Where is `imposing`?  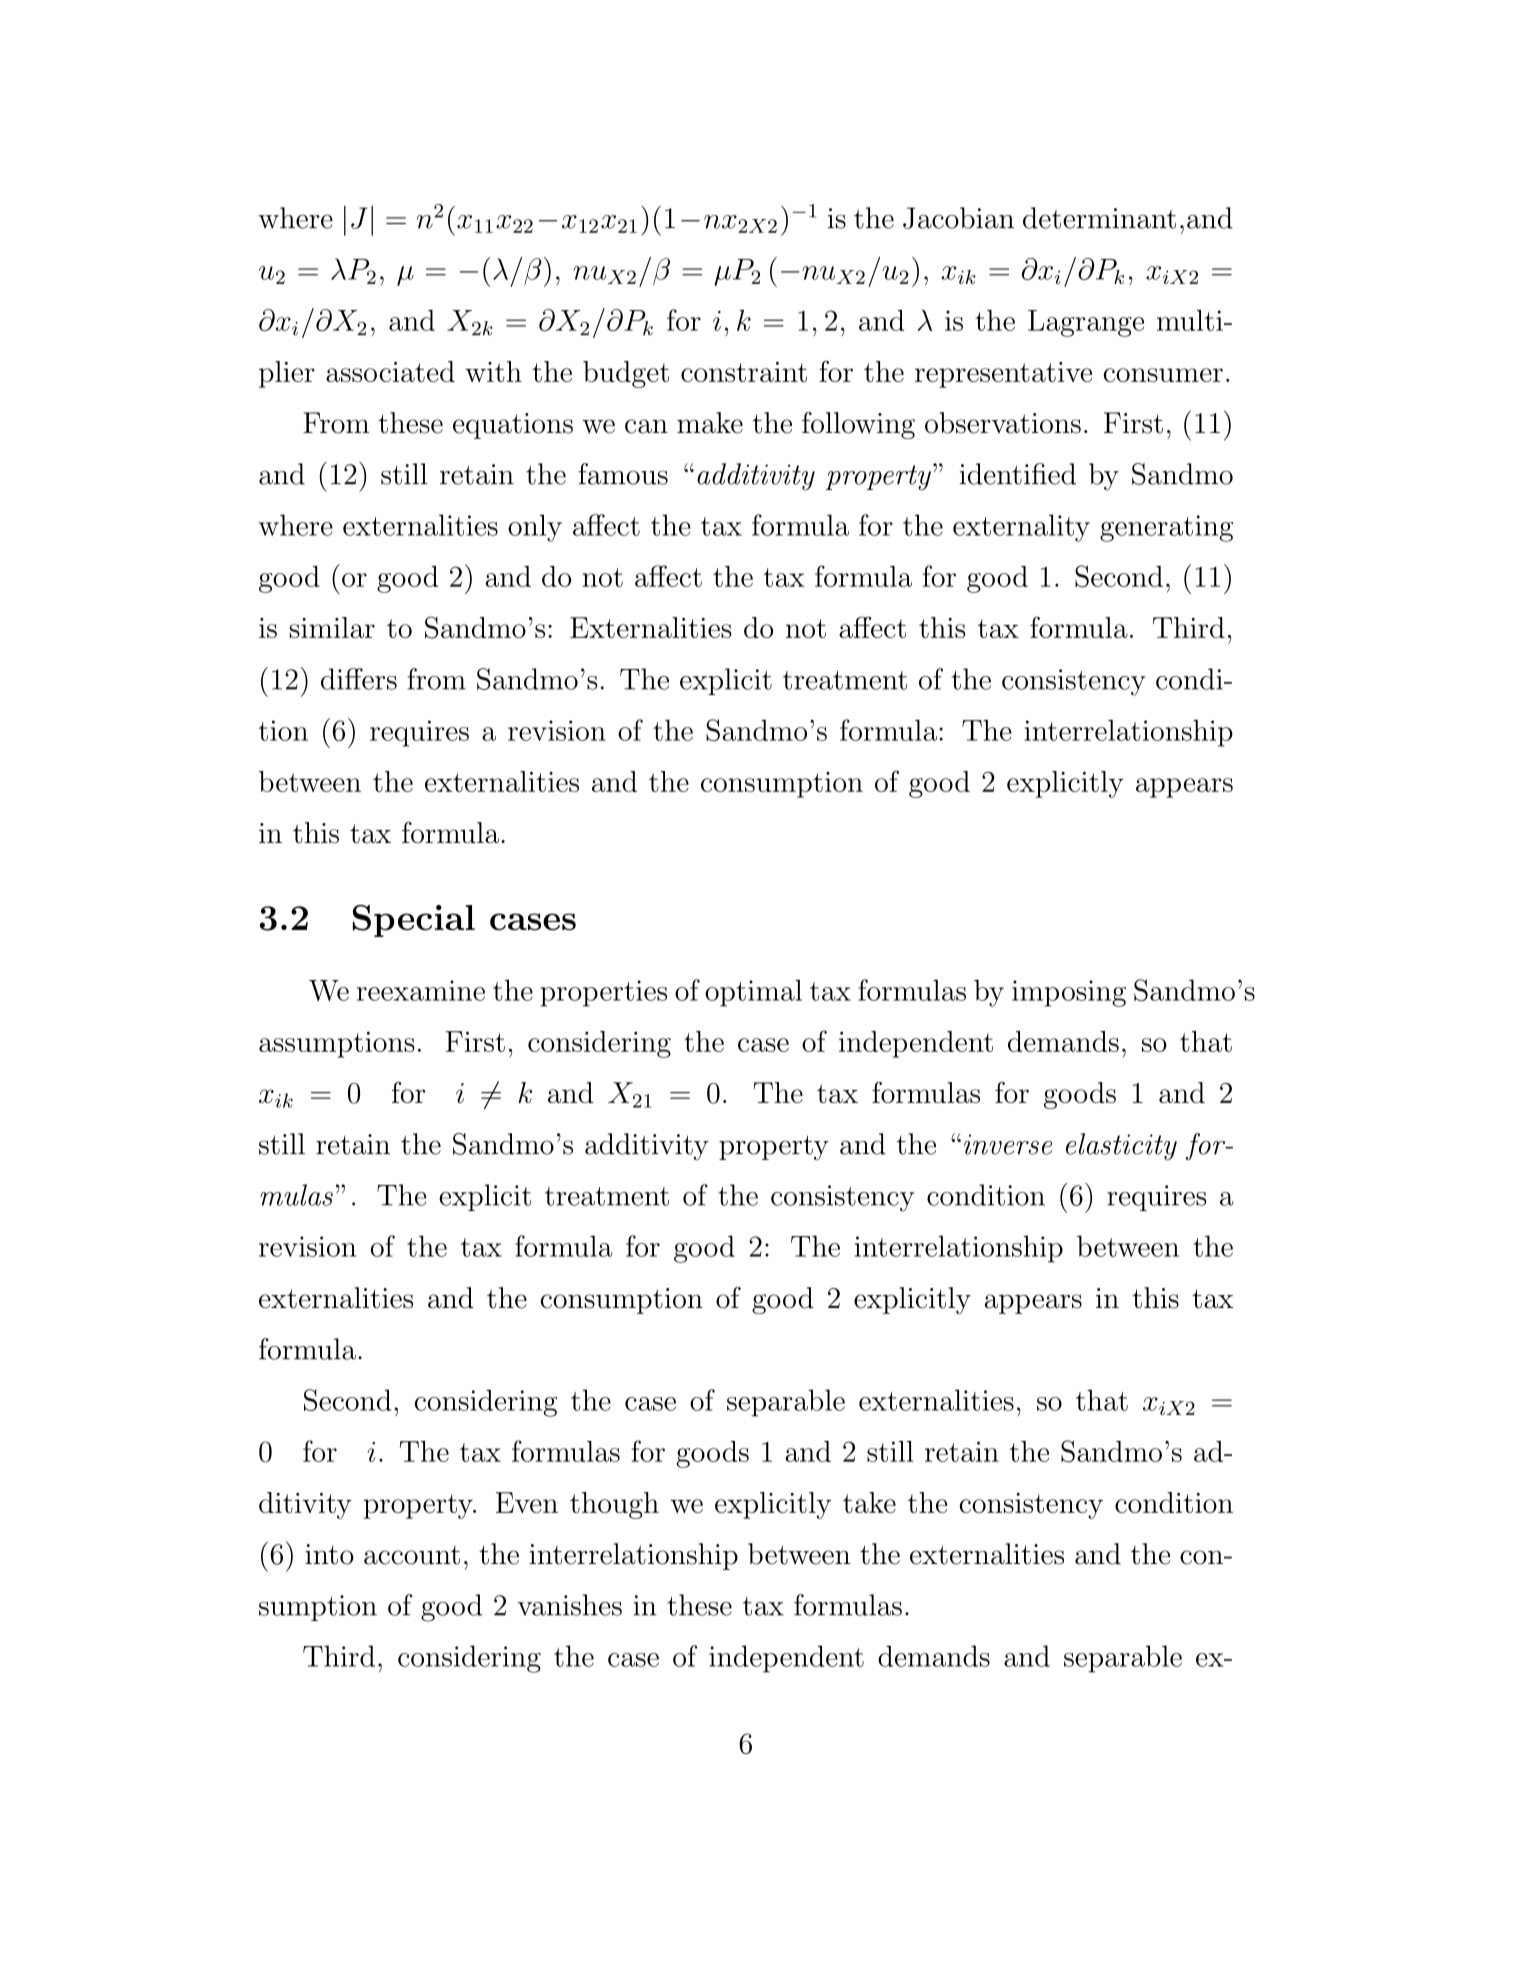
imposing is located at coordinates (1069, 993).
